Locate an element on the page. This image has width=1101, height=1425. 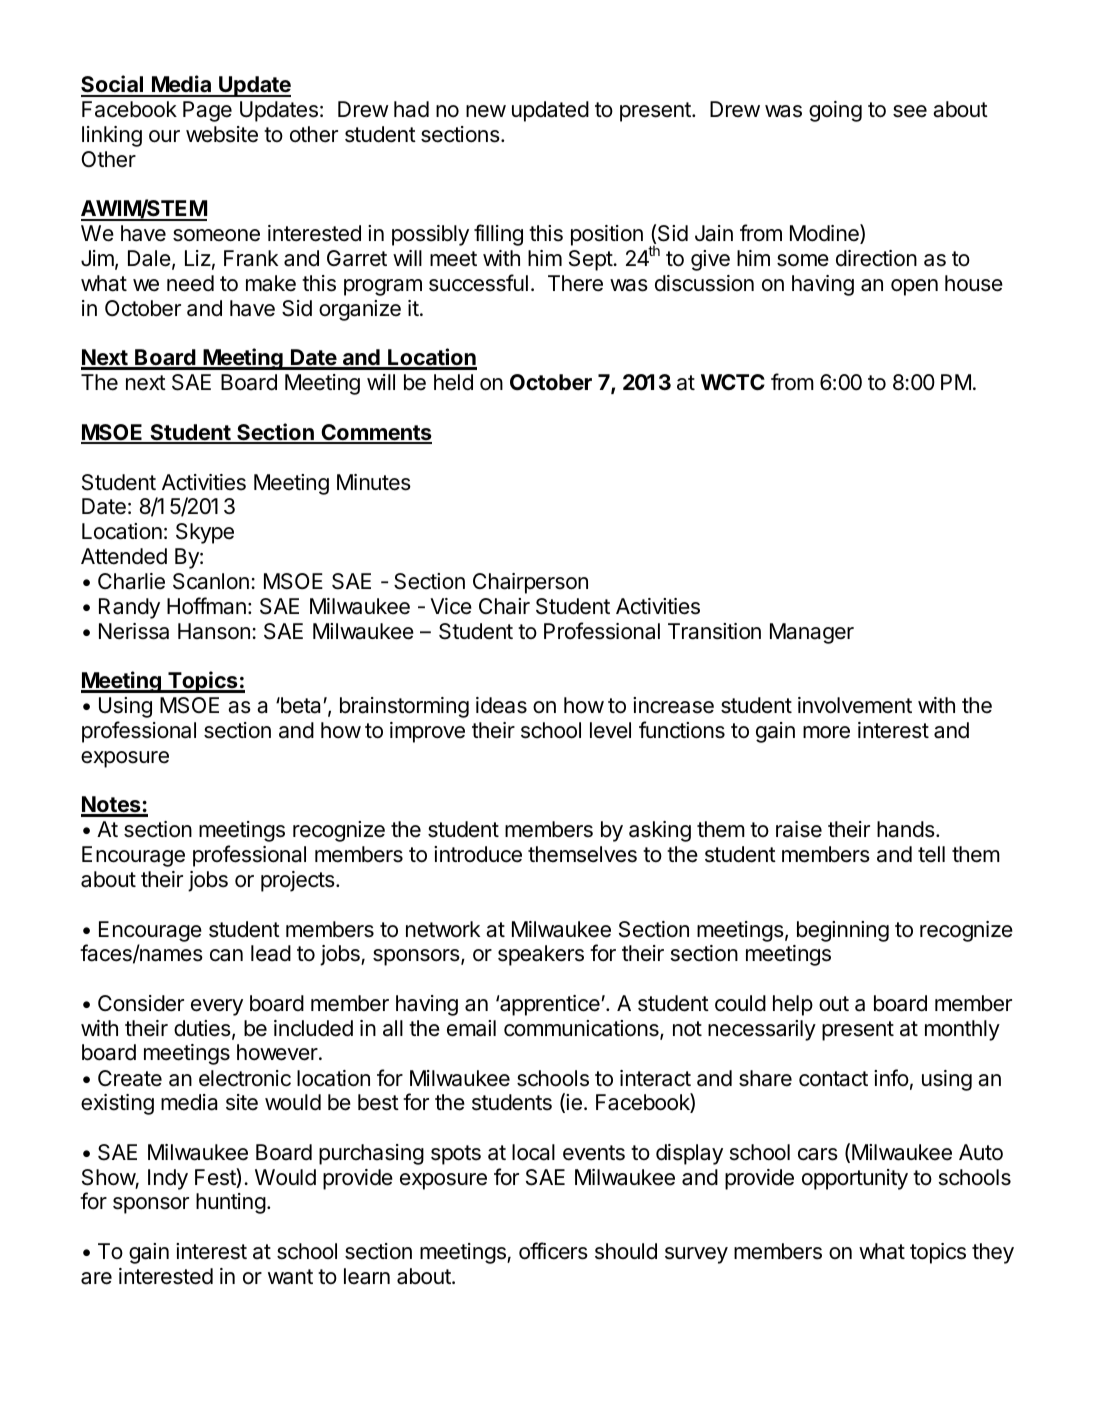
beta is located at coordinates (301, 705).
